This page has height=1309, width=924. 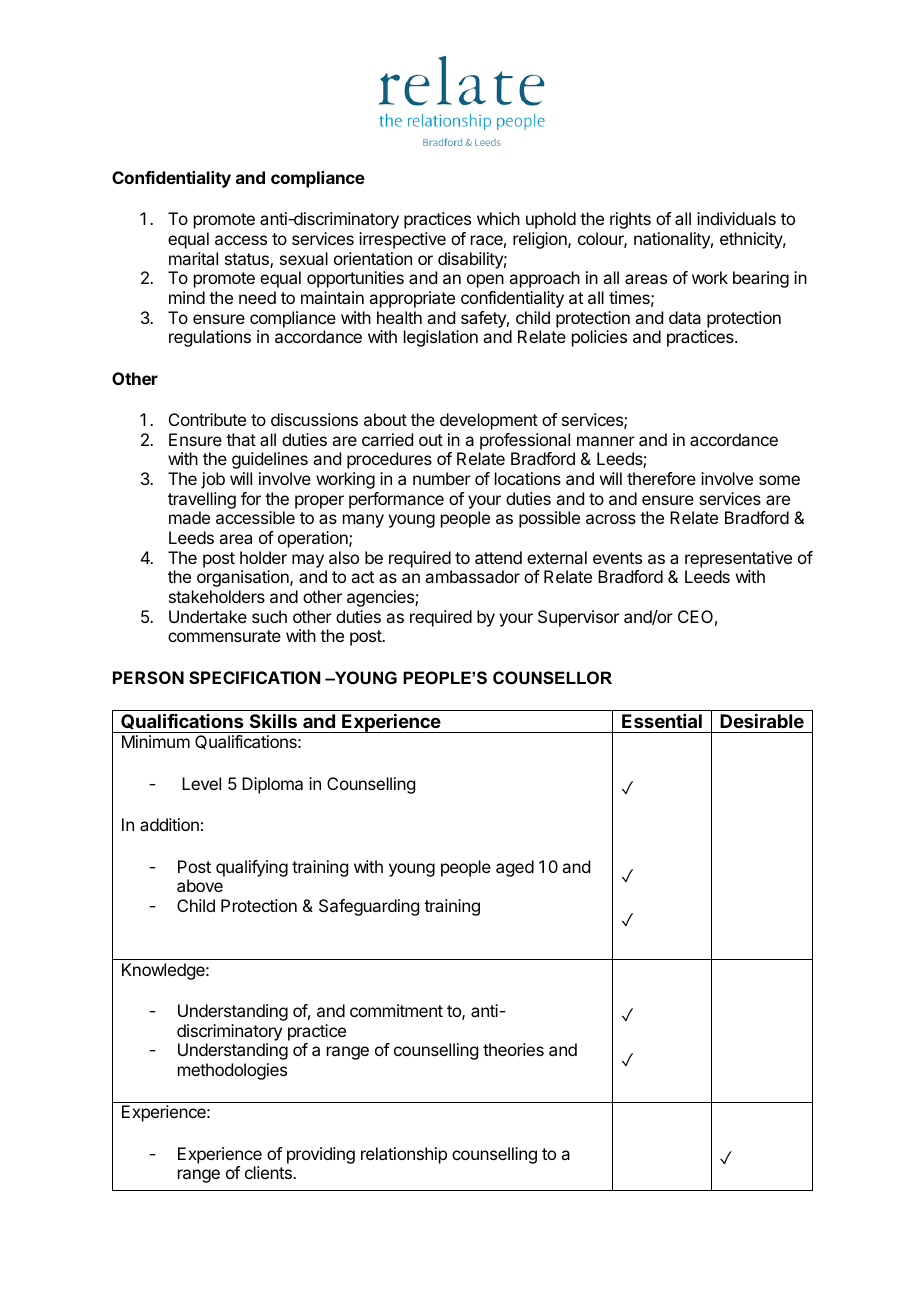 I want to click on status, so click(x=248, y=260).
